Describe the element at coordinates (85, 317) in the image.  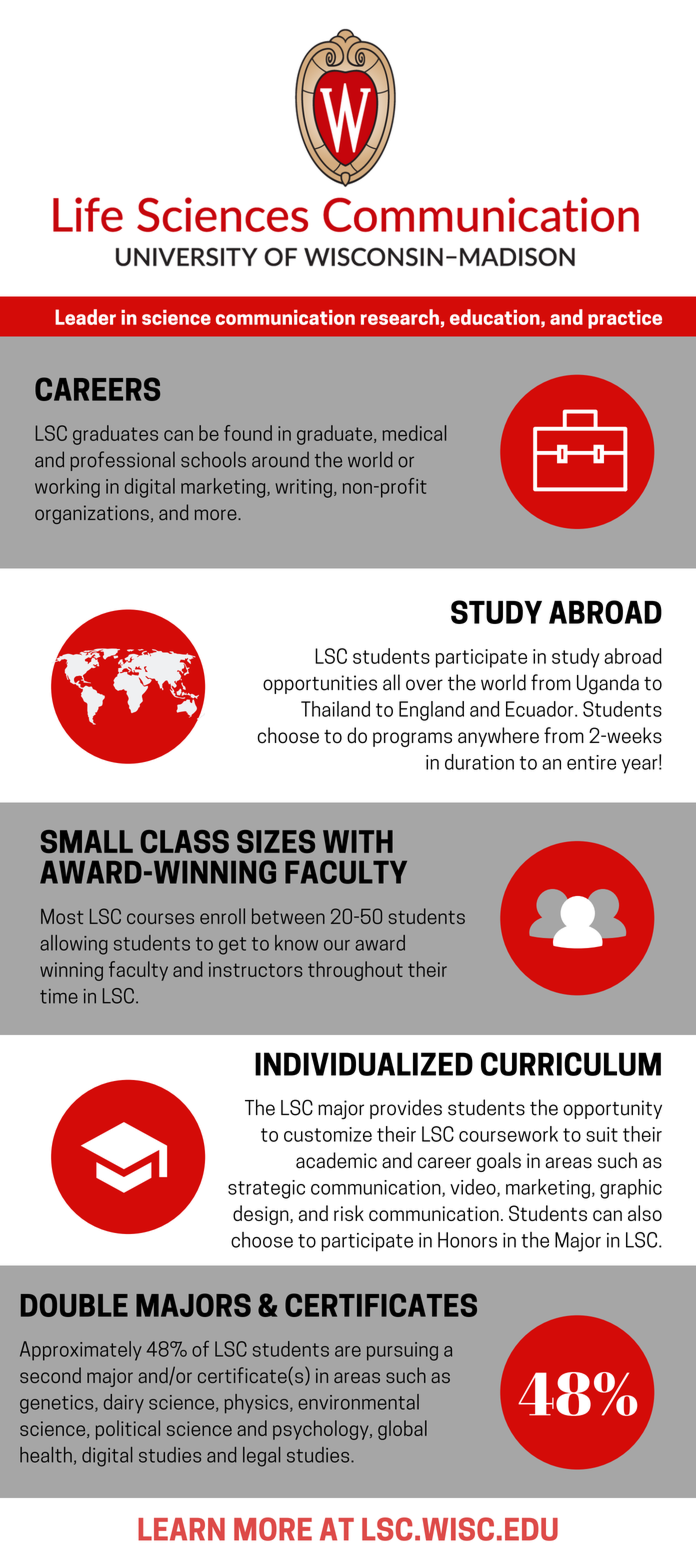
I see `Leader` at that location.
